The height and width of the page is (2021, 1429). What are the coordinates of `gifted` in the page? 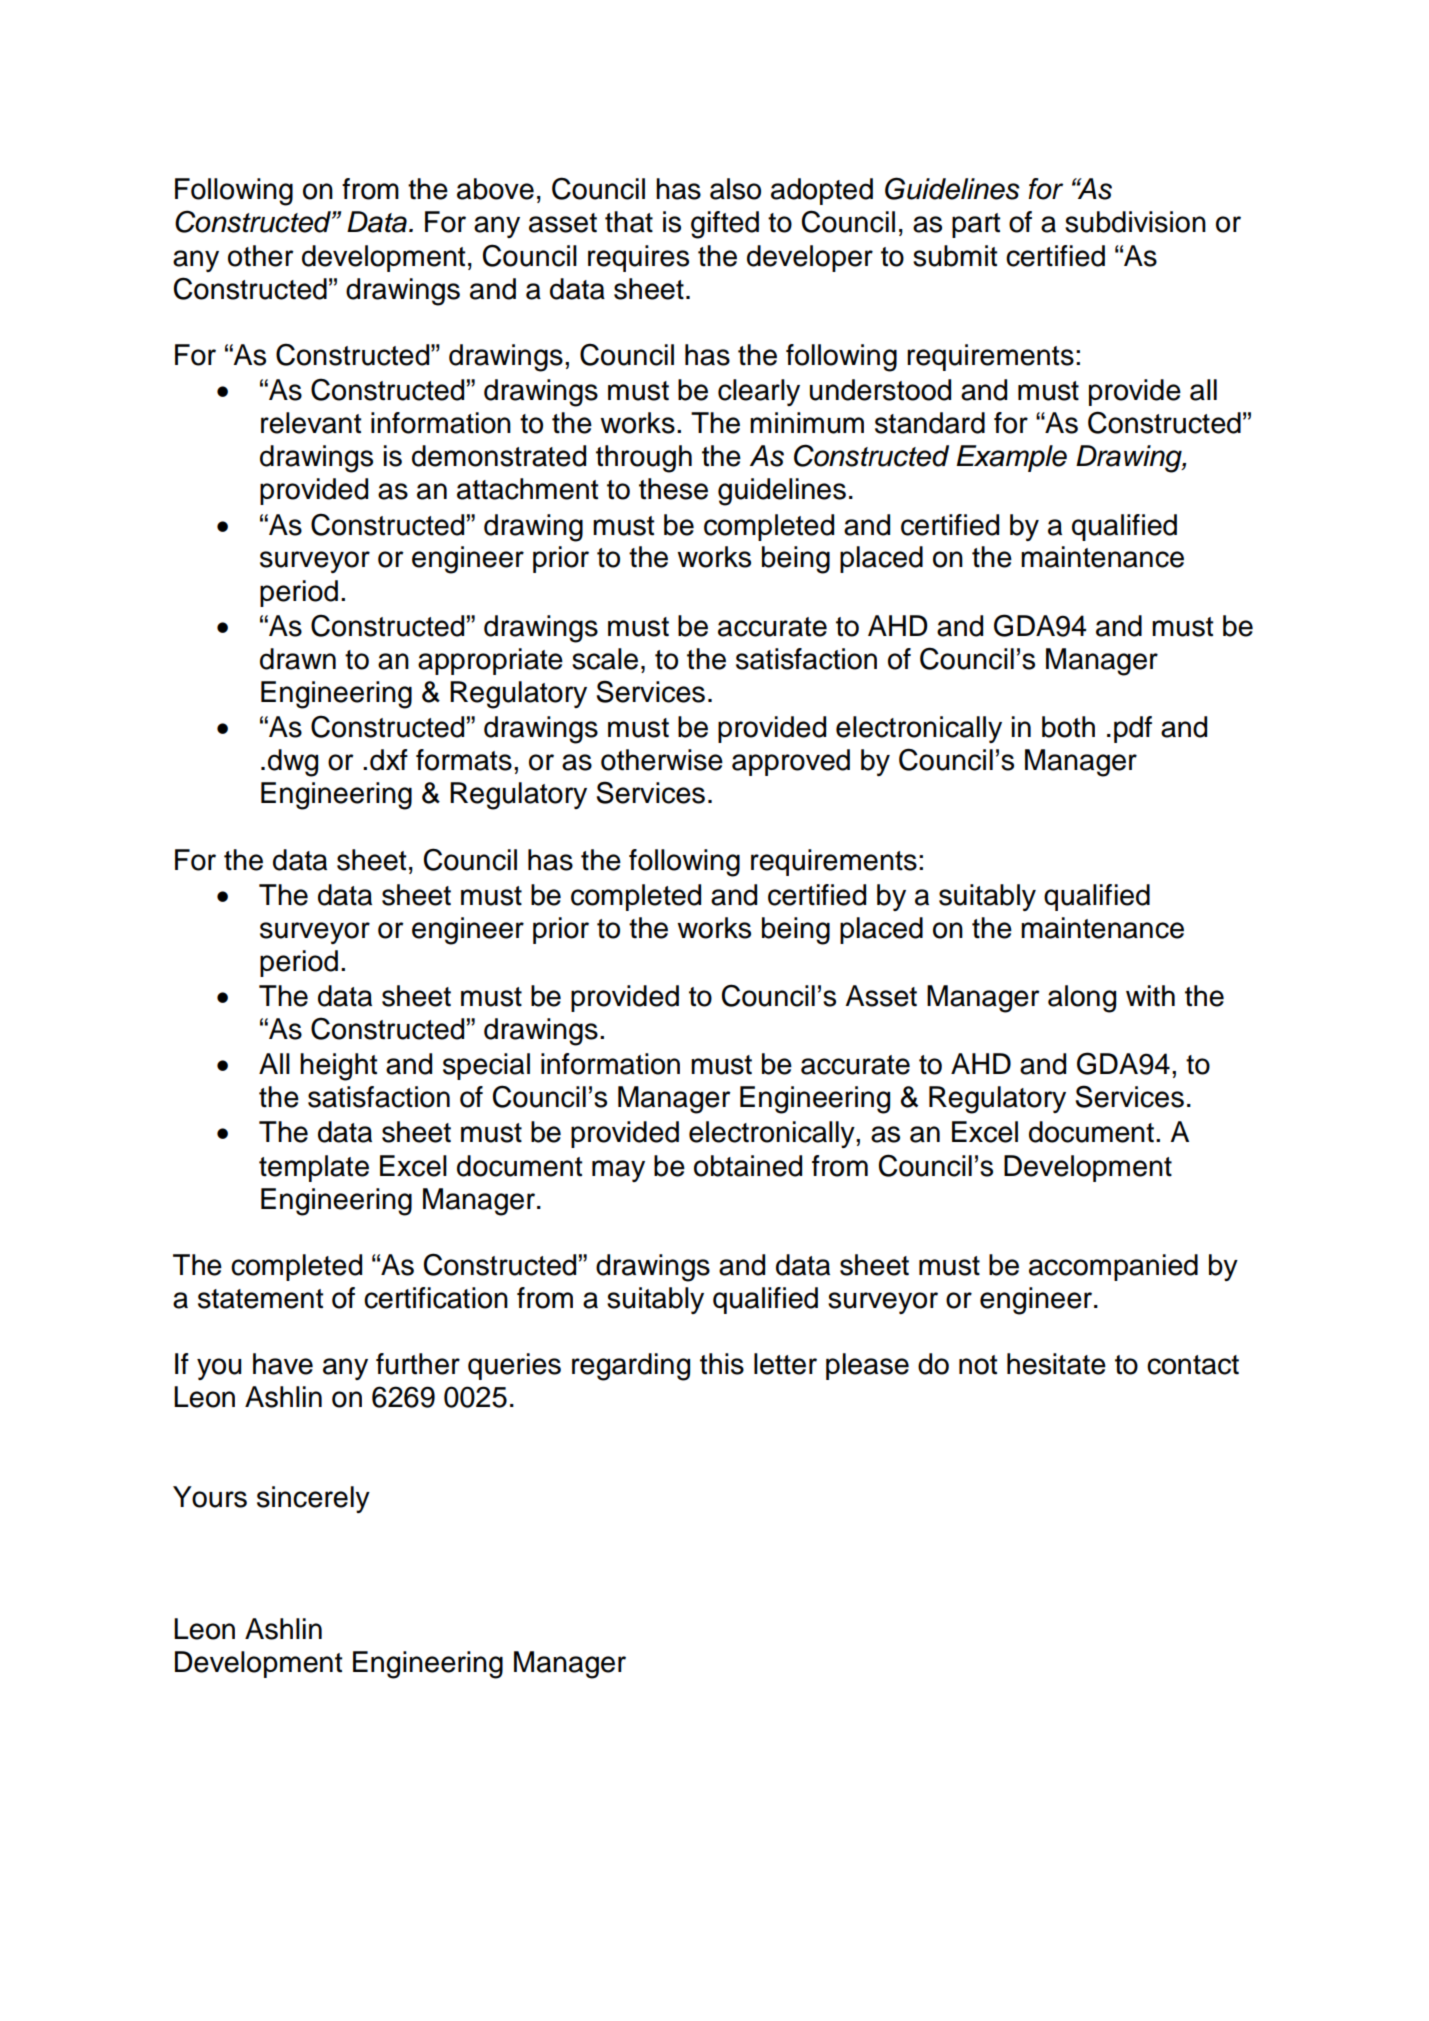 It's located at (725, 225).
